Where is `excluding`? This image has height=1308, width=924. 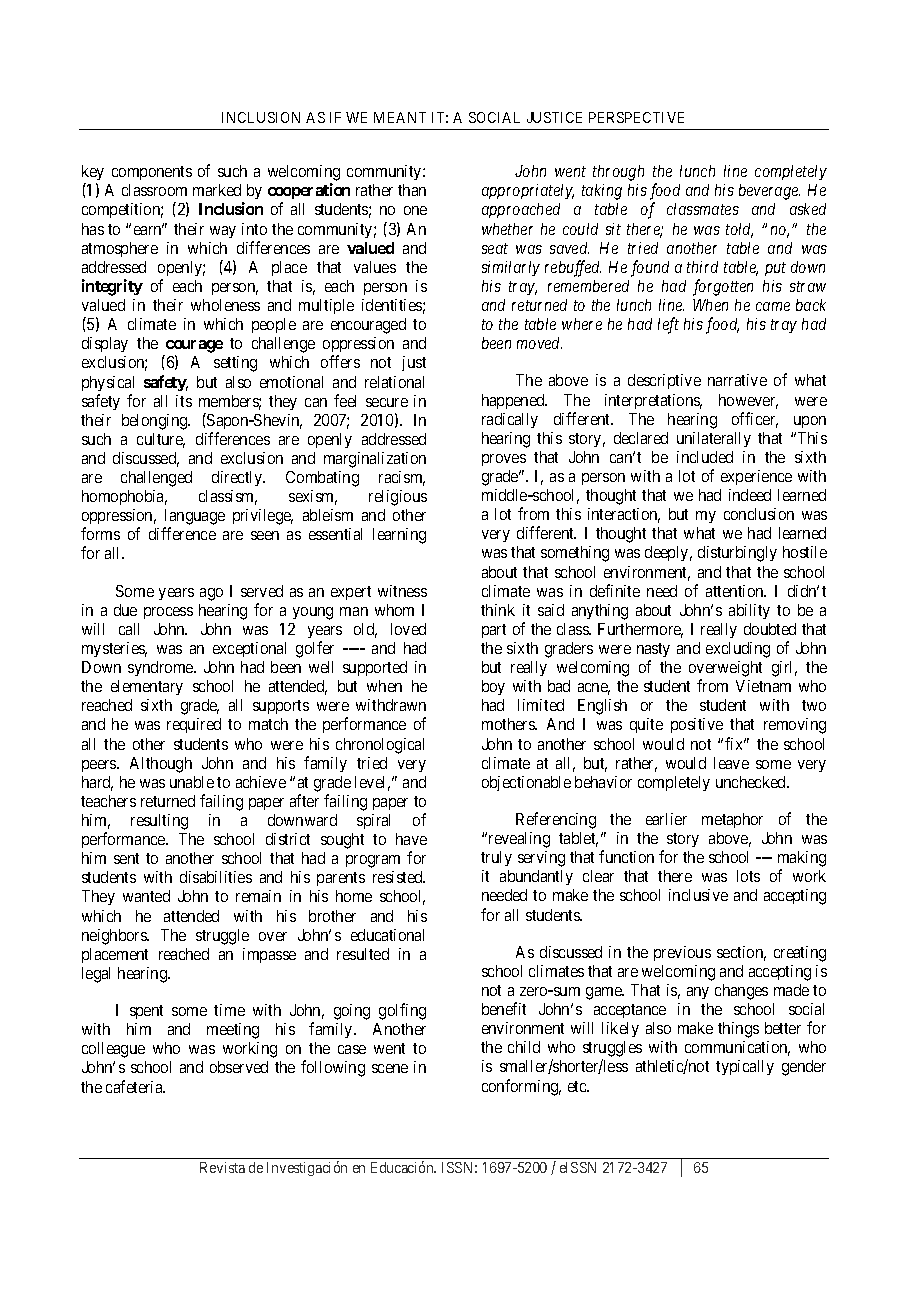 excluding is located at coordinates (738, 650).
